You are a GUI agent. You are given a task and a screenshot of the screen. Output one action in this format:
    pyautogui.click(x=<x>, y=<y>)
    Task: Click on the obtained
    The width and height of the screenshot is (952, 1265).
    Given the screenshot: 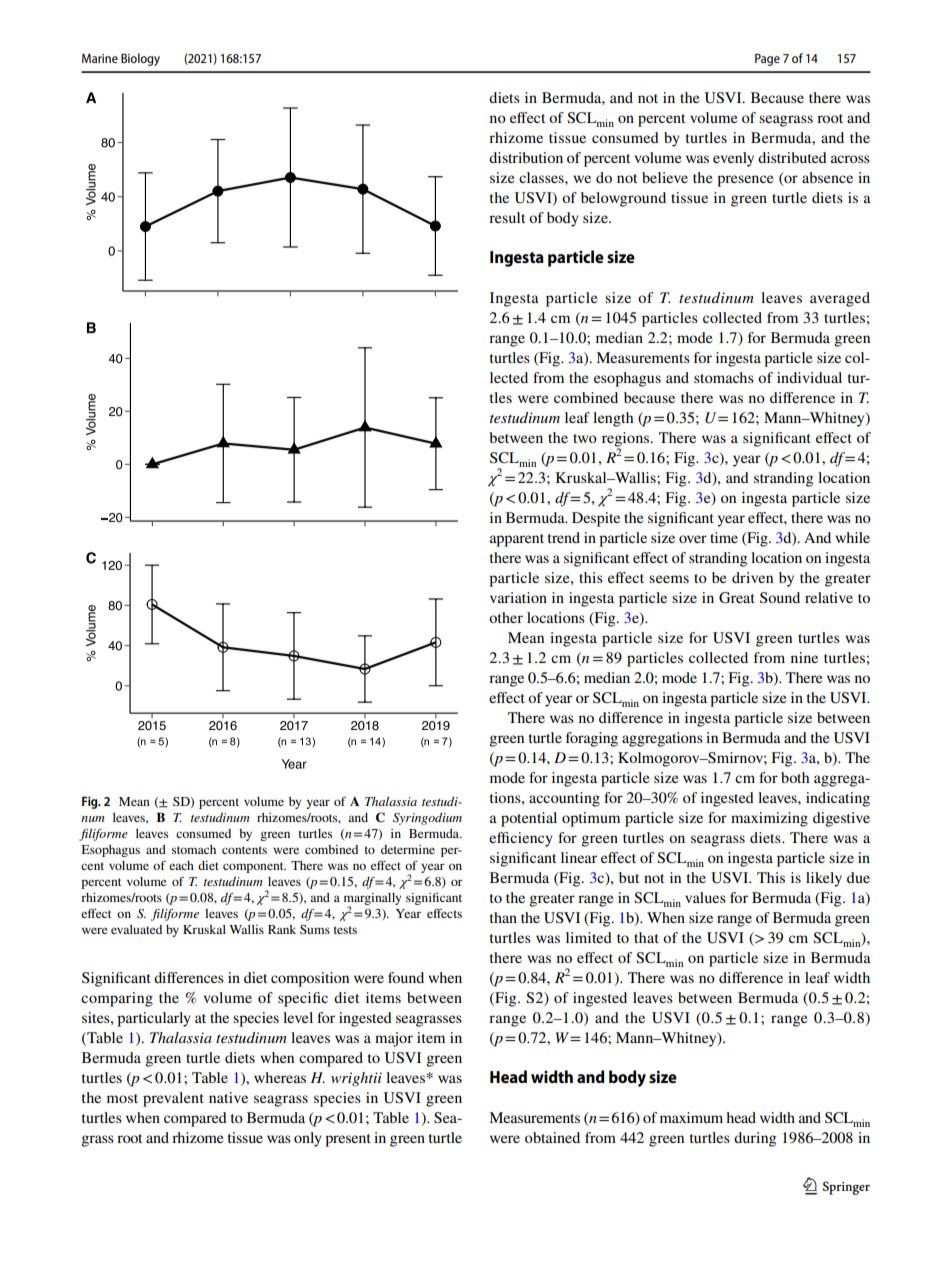 What is the action you would take?
    pyautogui.click(x=552, y=1137)
